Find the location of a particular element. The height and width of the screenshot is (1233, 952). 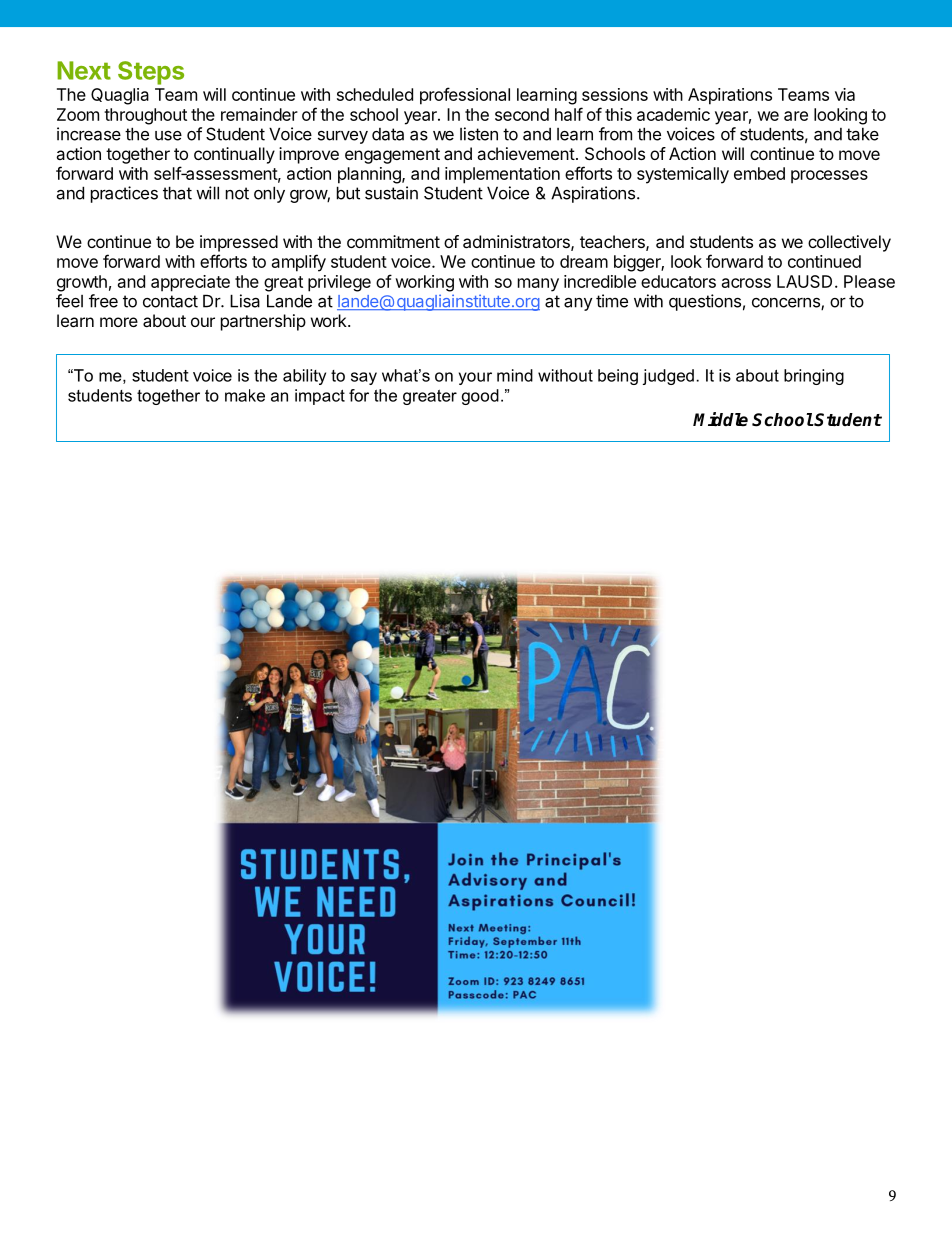

professional is located at coordinates (465, 96).
